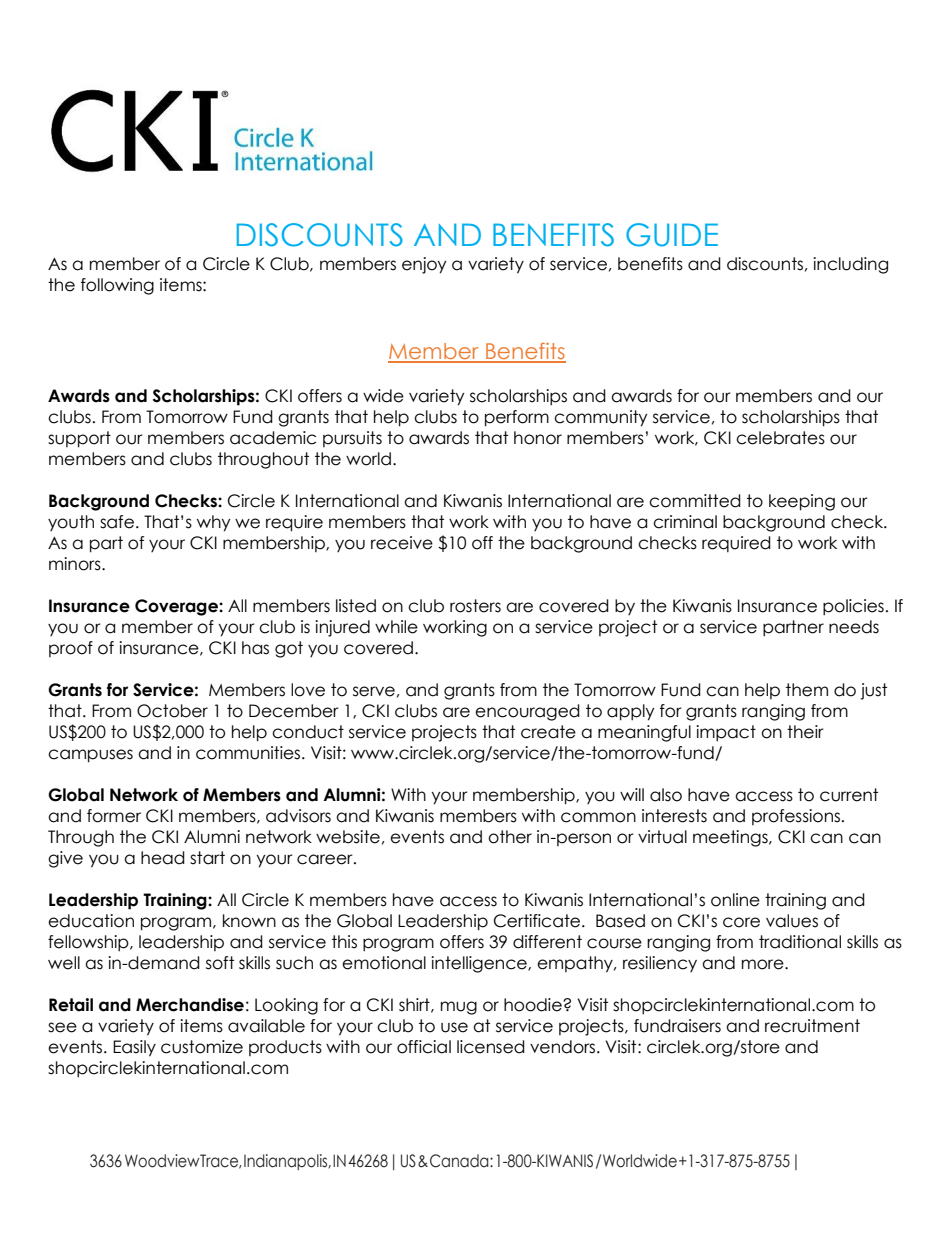 This document has width=952, height=1233. I want to click on including, so click(850, 265).
